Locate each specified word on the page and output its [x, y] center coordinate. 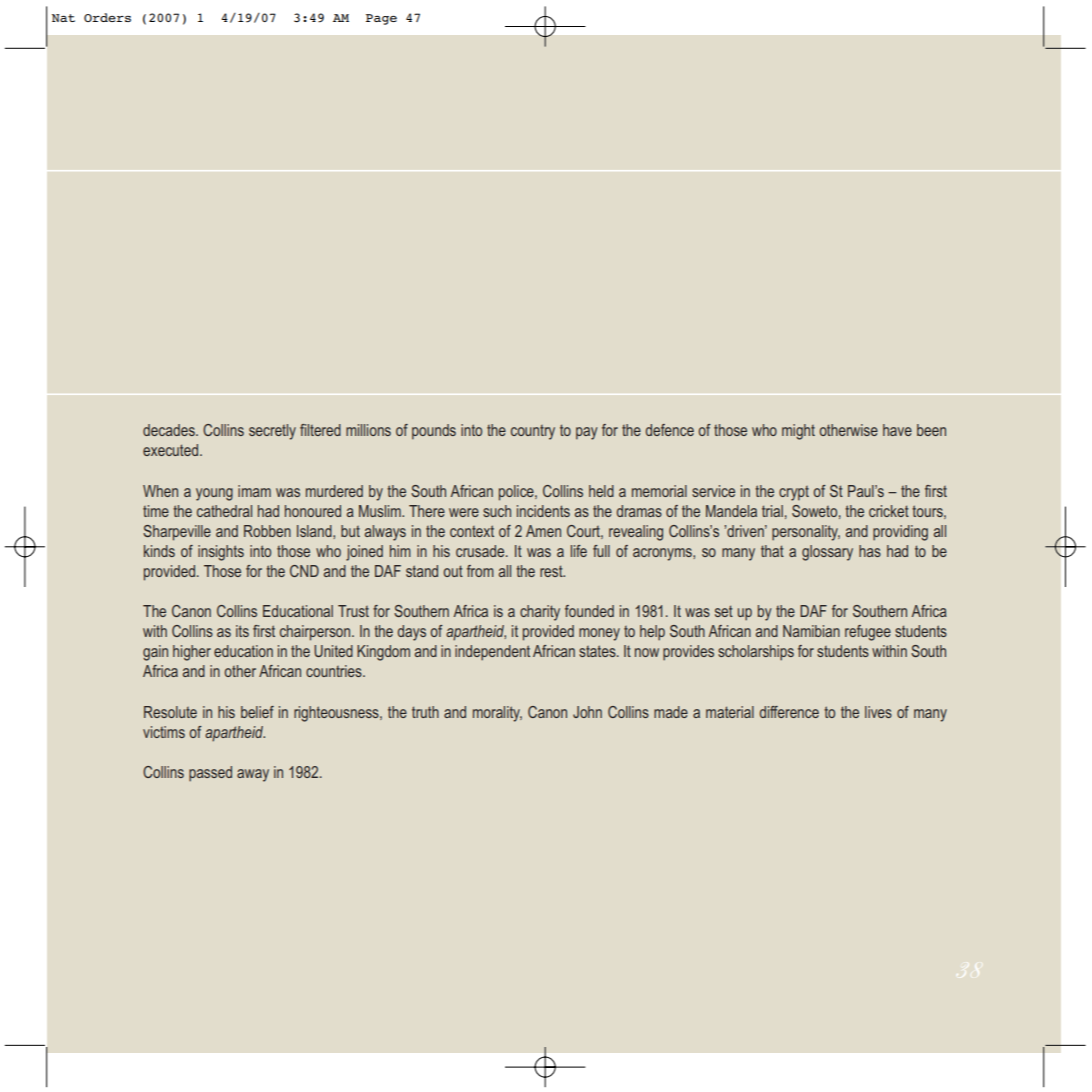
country [533, 432]
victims [164, 732]
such [497, 511]
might [798, 432]
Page [381, 19]
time [156, 511]
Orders [107, 17]
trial [772, 511]
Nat [63, 18]
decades [170, 430]
